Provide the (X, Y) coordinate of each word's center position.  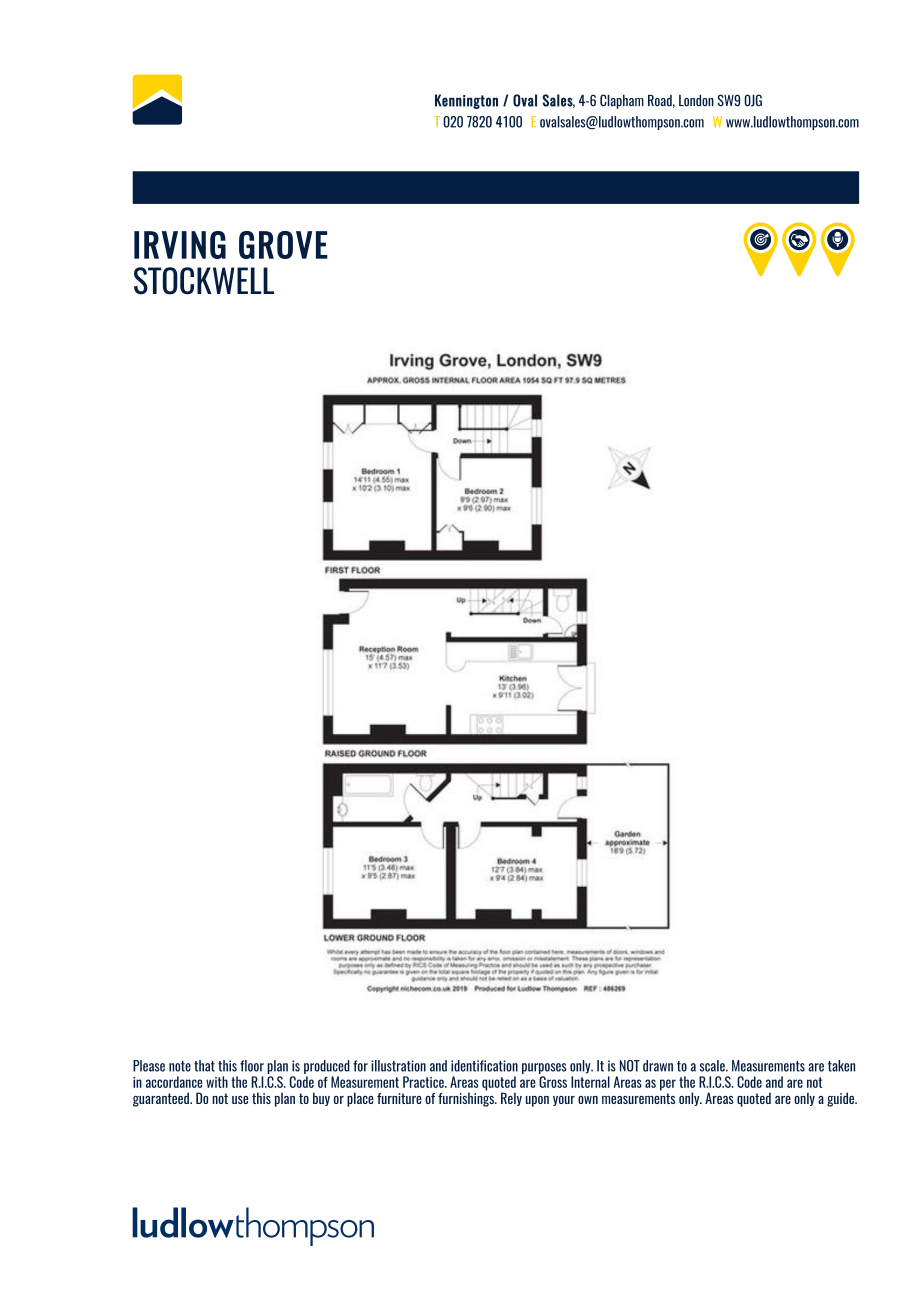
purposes (544, 1070)
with (217, 1082)
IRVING (180, 245)
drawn (658, 1066)
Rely (511, 1099)
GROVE (283, 245)
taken (841, 1066)
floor (252, 1066)
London (696, 100)
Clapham (622, 101)
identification (484, 1066)
